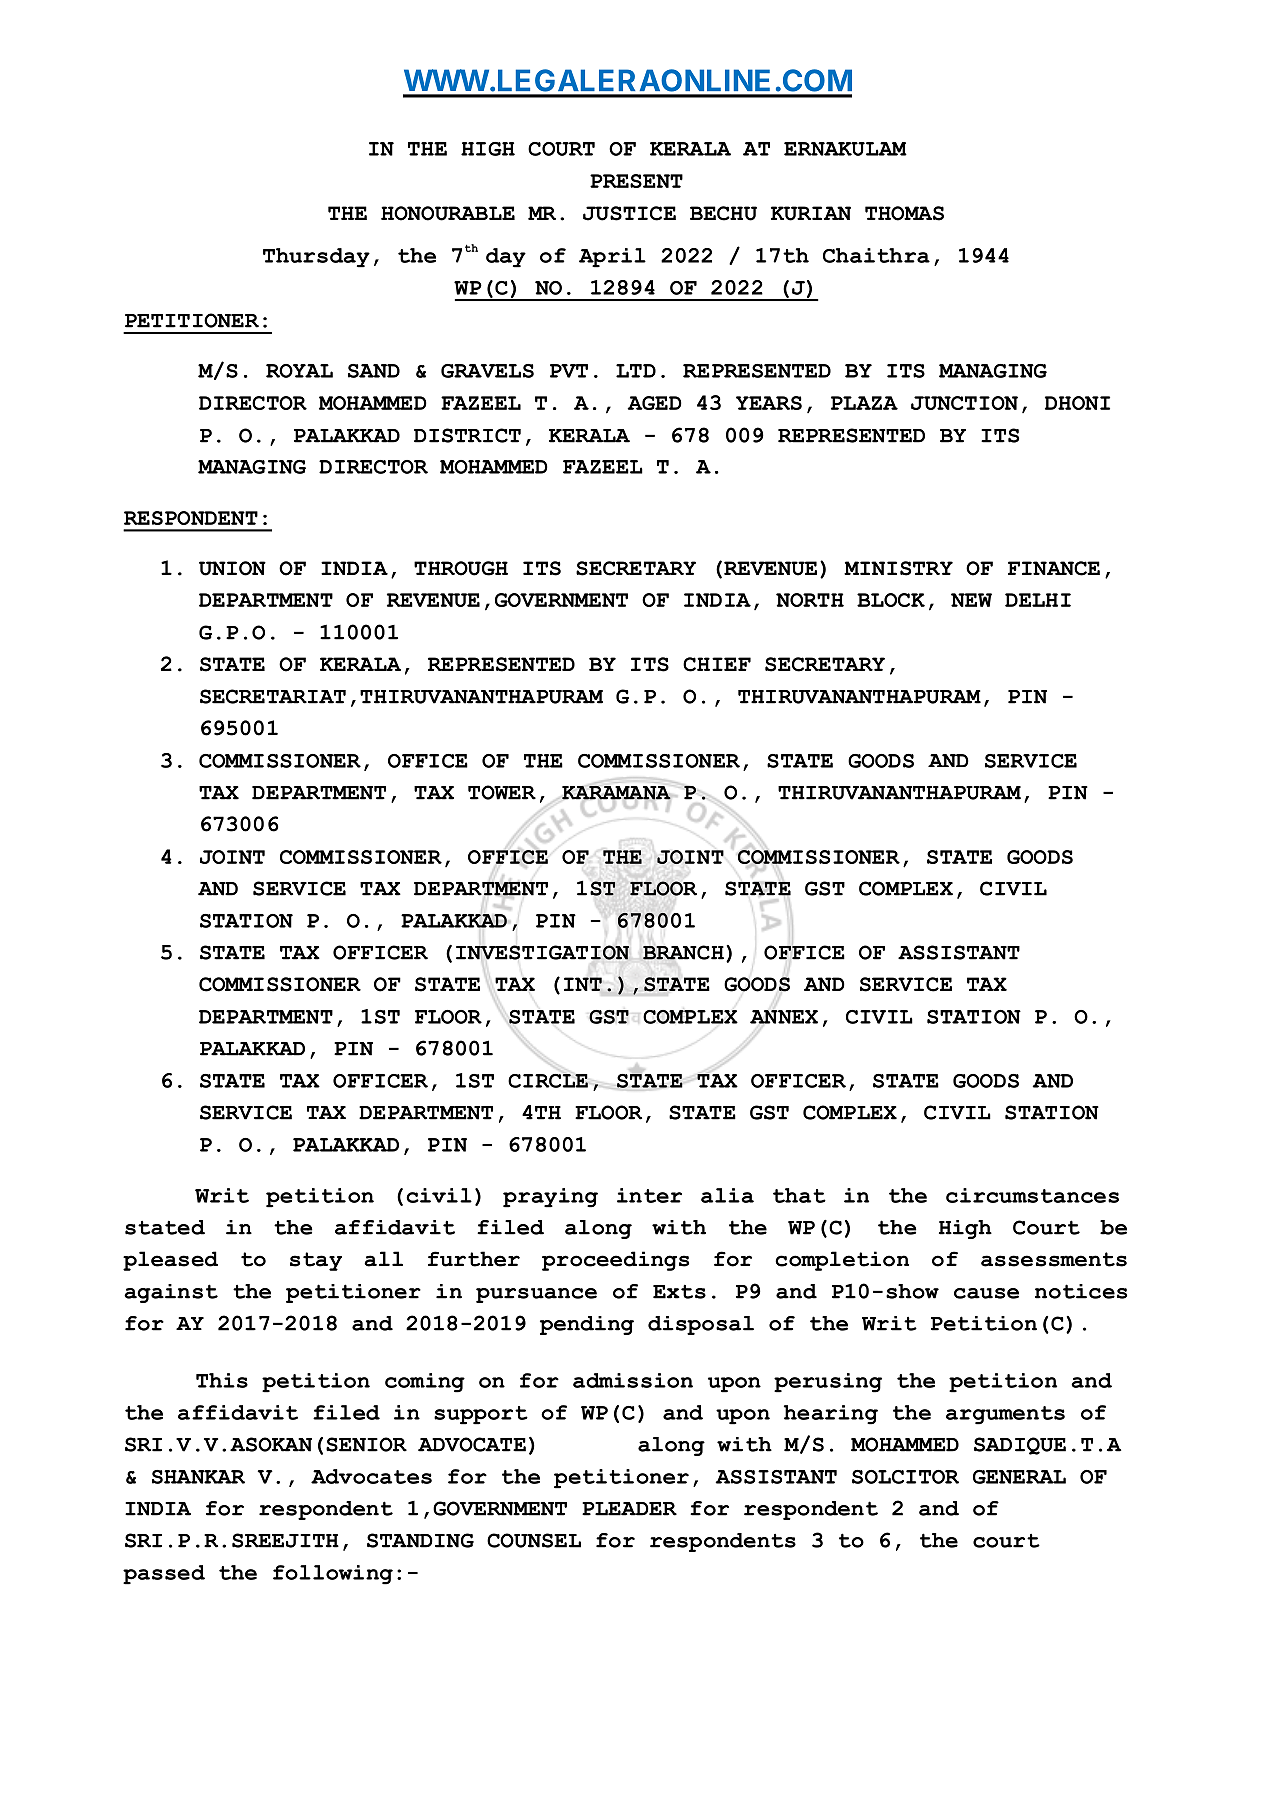  I want to click on cause, so click(986, 1293).
